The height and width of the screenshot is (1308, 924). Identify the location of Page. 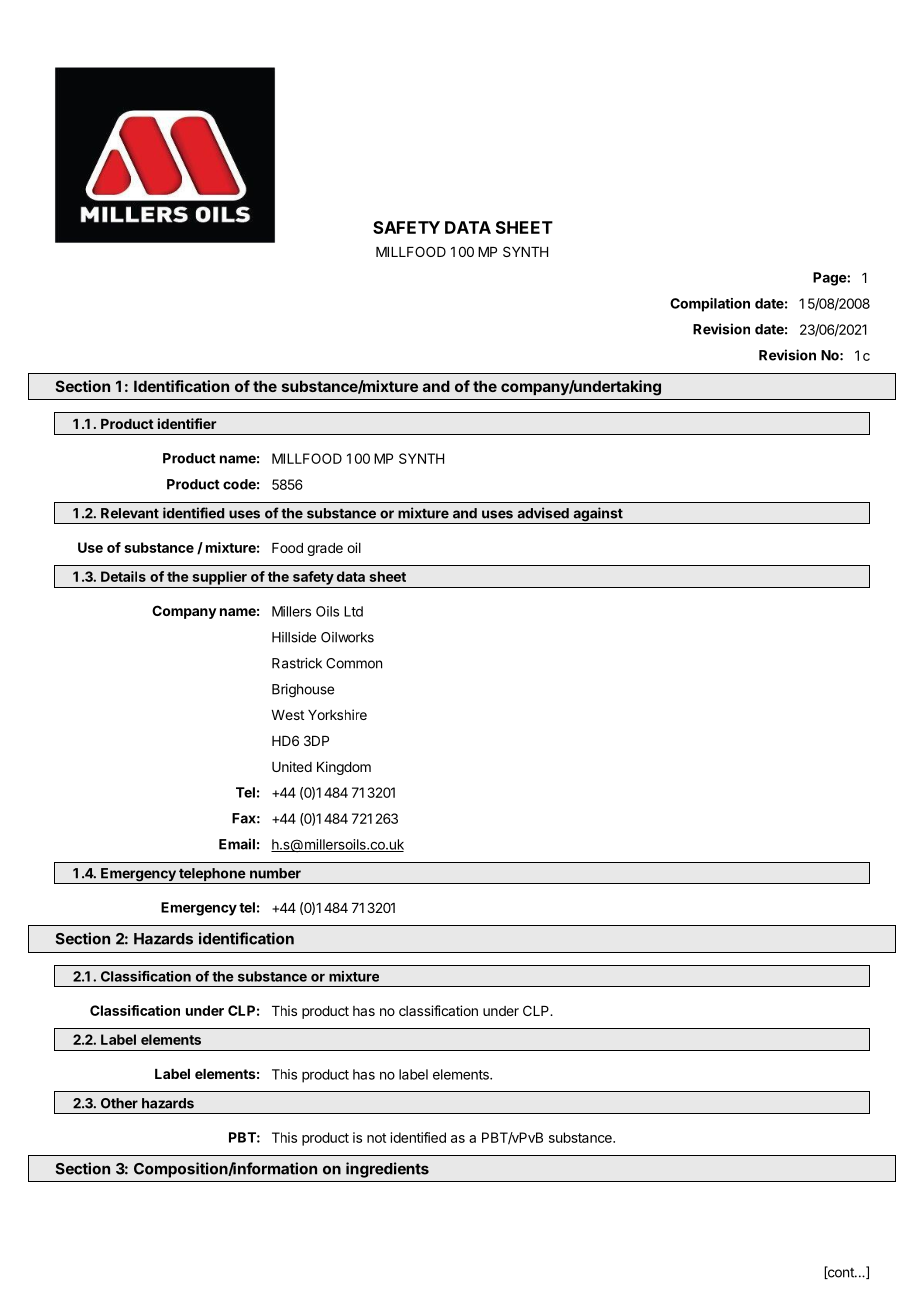
(830, 279).
